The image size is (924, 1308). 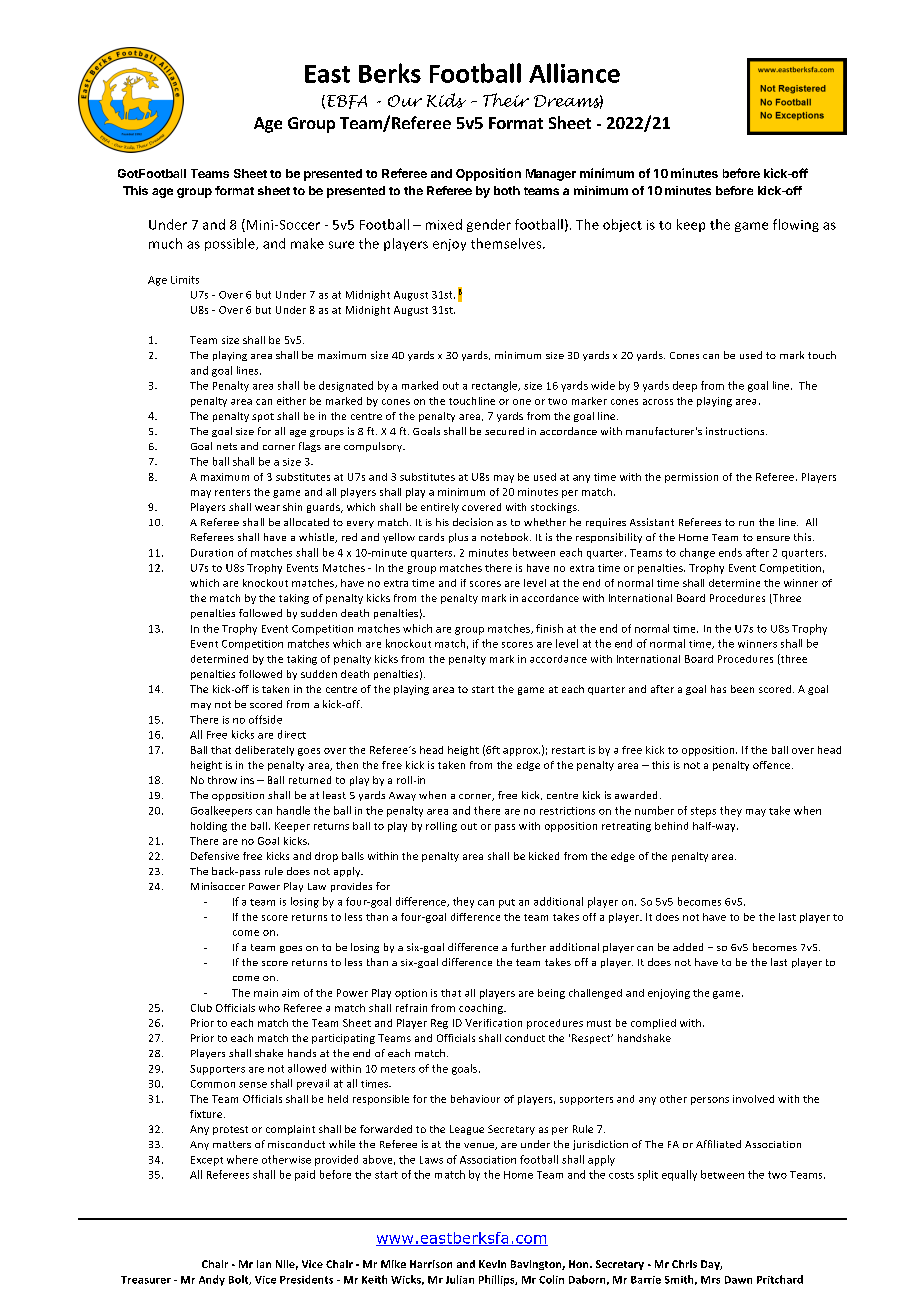 I want to click on deep, so click(x=685, y=386).
